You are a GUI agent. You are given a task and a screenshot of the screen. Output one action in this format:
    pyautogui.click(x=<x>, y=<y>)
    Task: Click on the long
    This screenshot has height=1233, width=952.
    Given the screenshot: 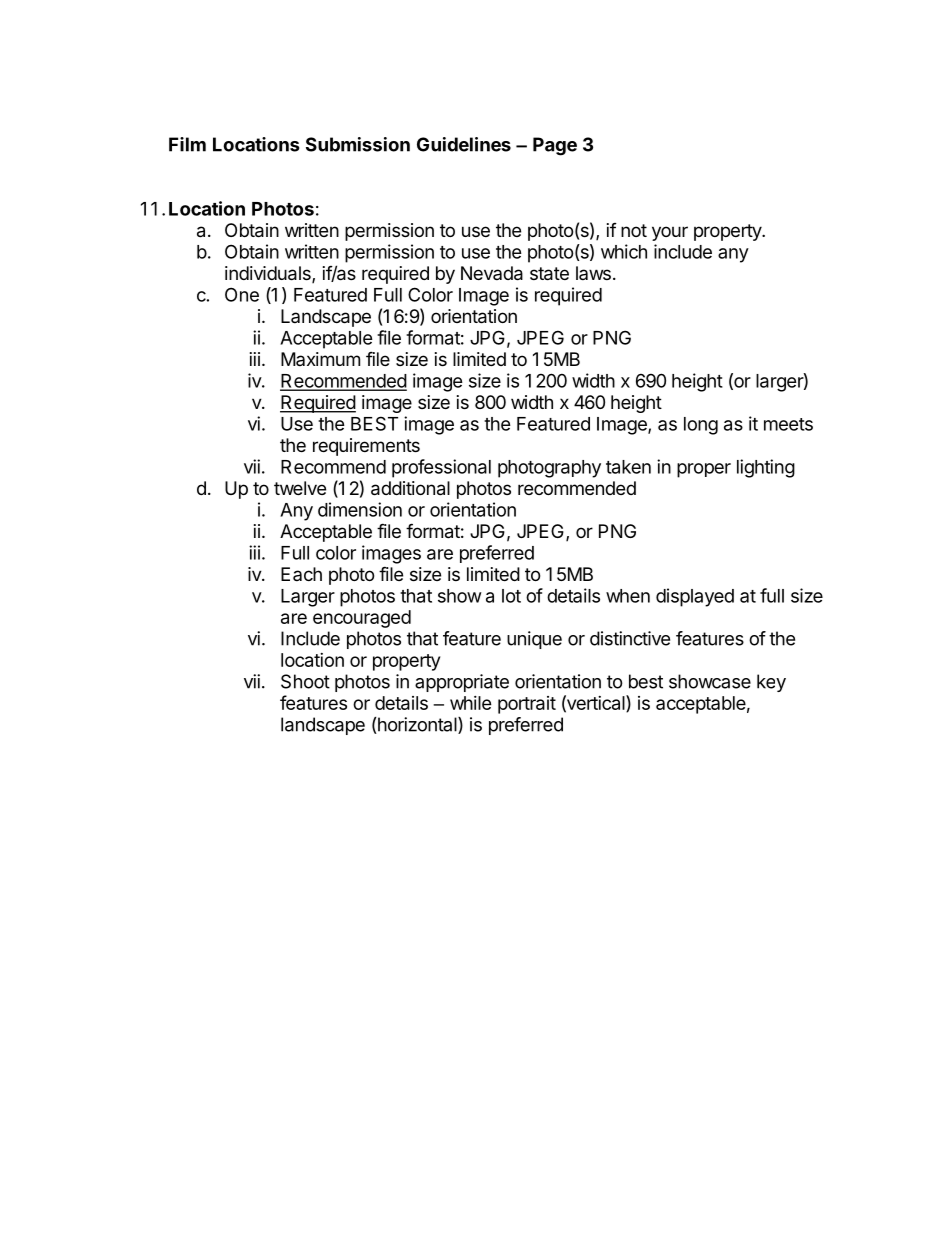 What is the action you would take?
    pyautogui.click(x=701, y=426)
